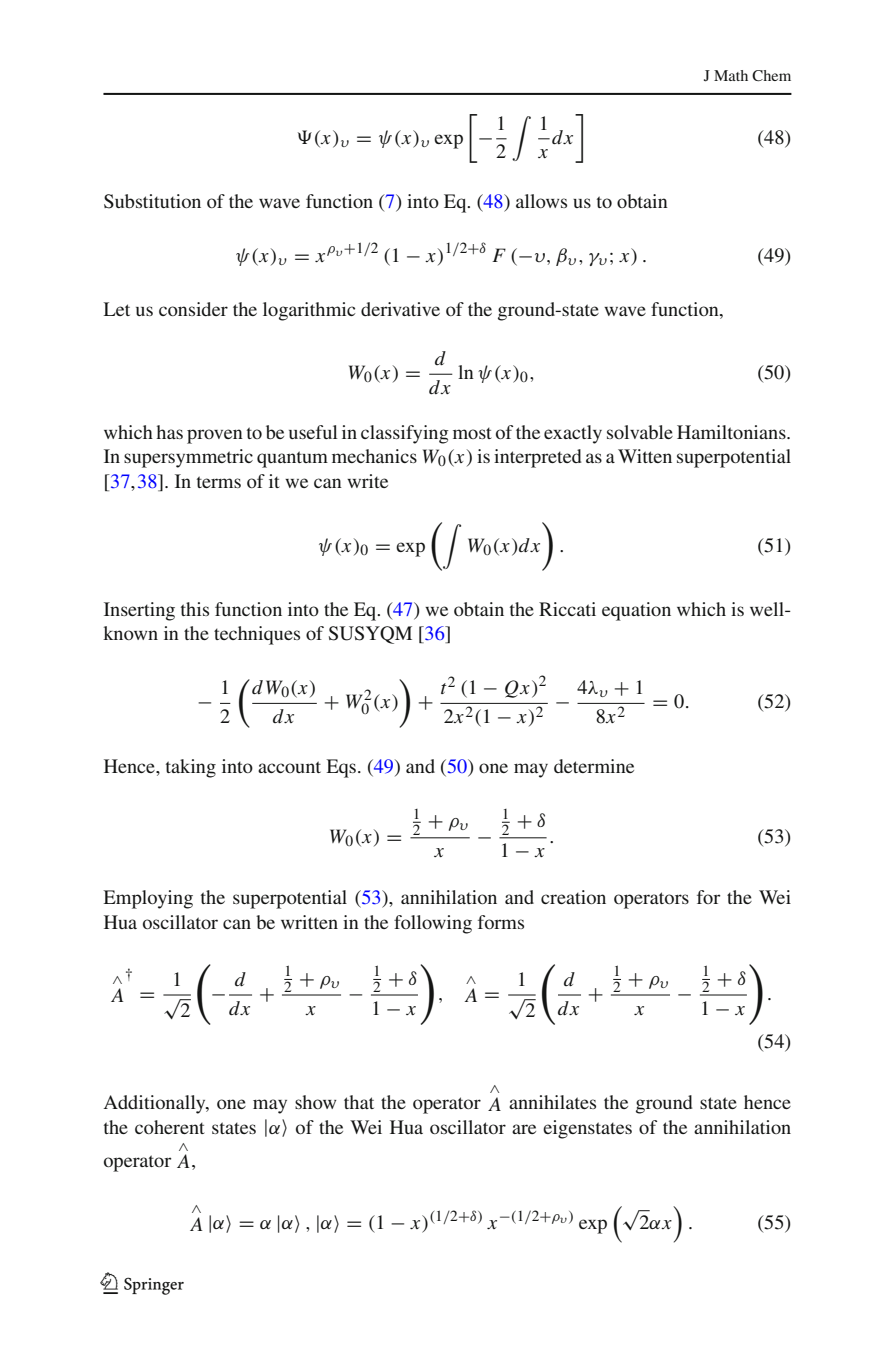  What do you see at coordinates (636, 611) in the image?
I see `equation` at bounding box center [636, 611].
